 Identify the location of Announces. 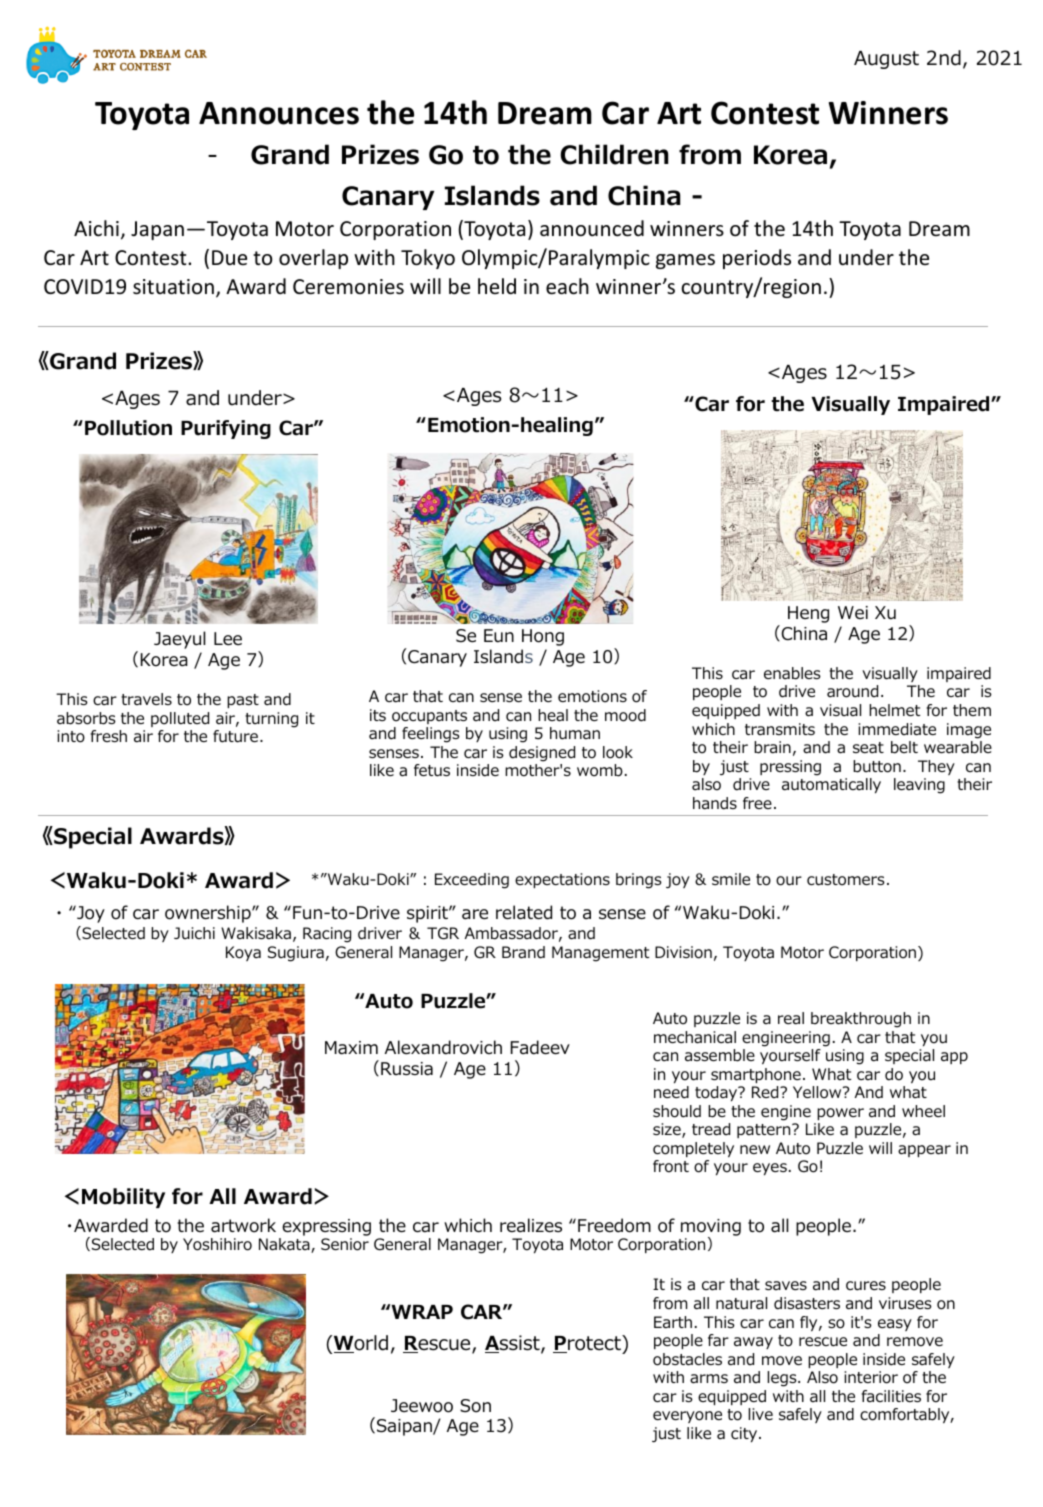
(279, 113).
